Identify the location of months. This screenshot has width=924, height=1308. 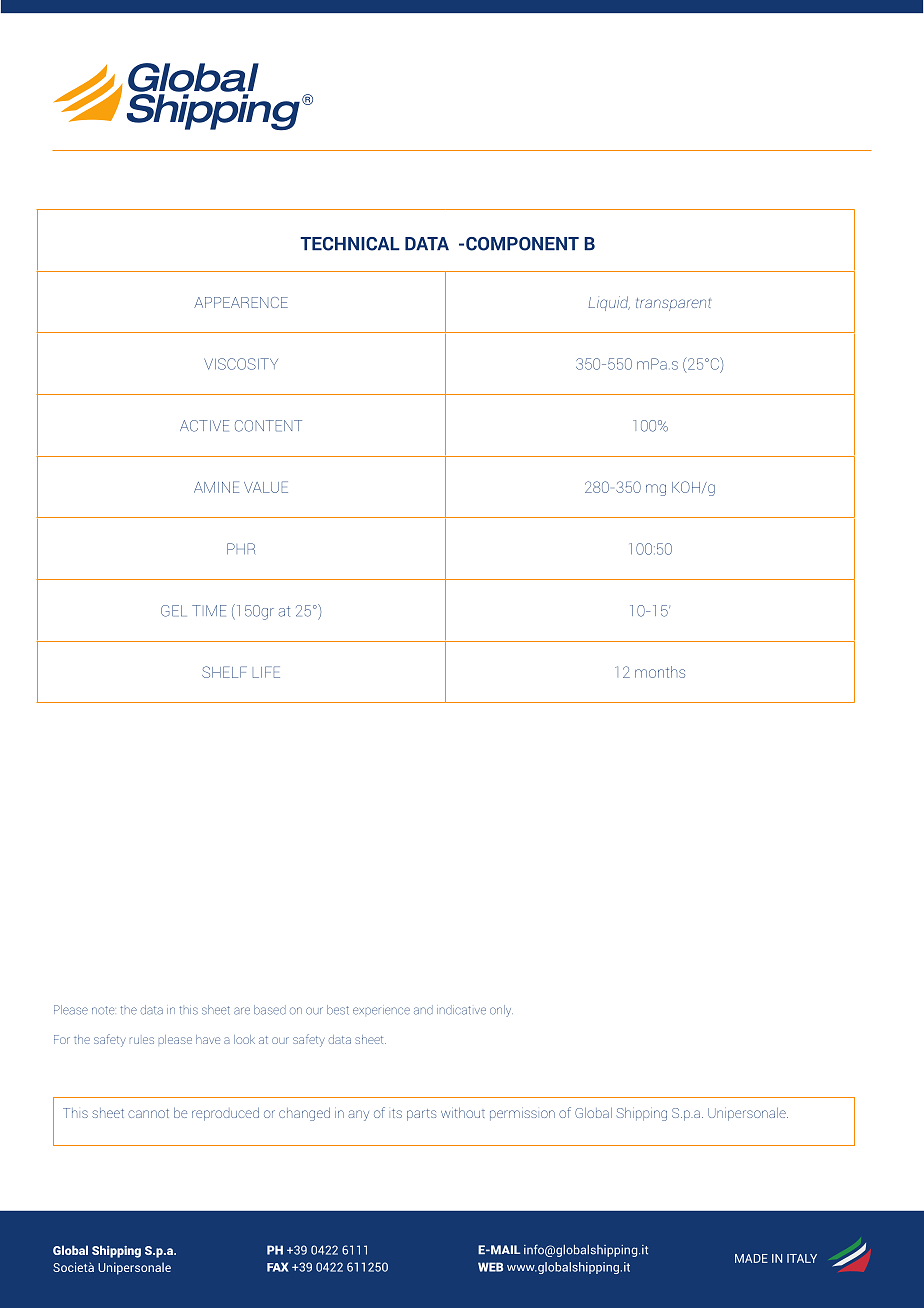
(660, 672).
